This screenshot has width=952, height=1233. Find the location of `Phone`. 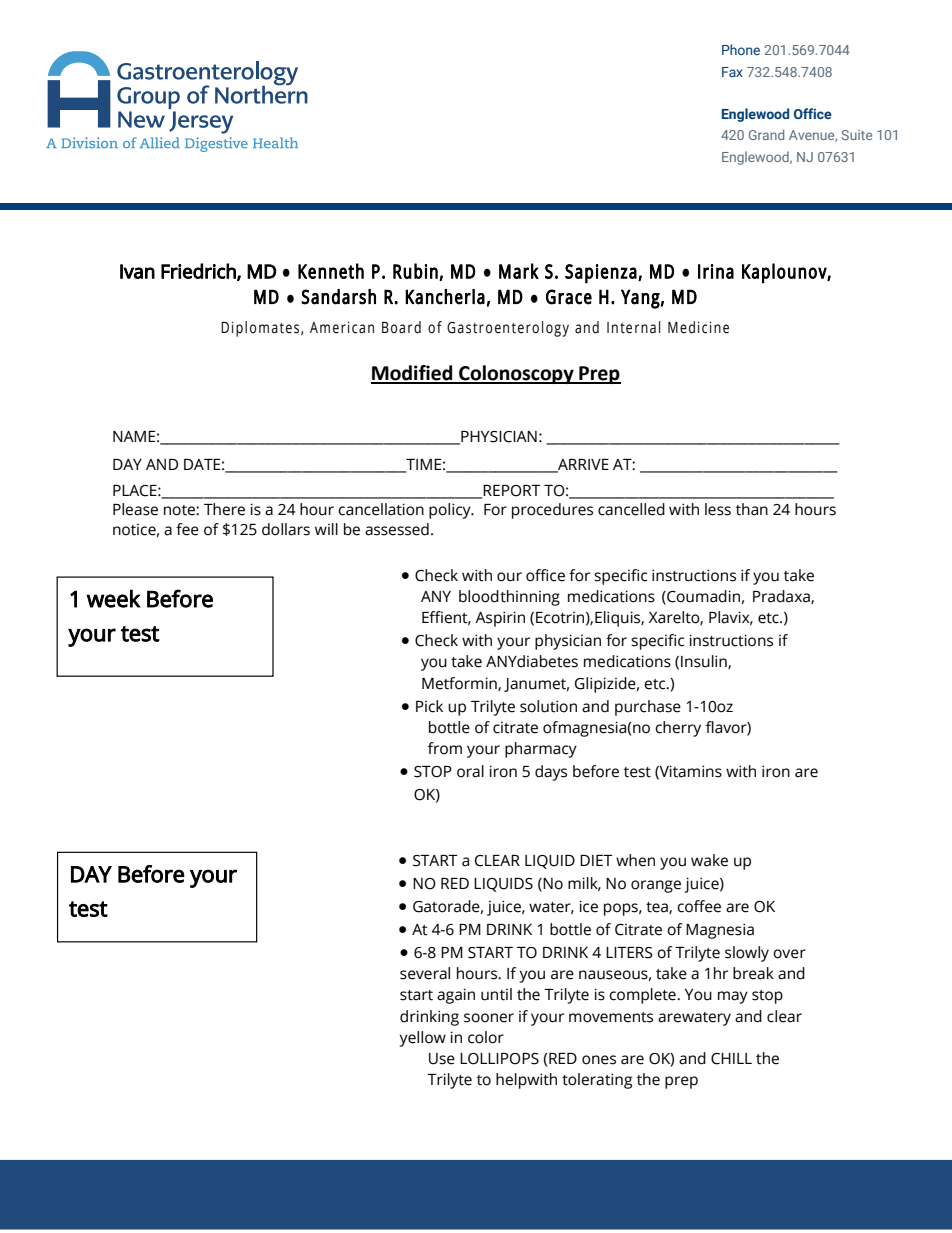

Phone is located at coordinates (741, 49).
